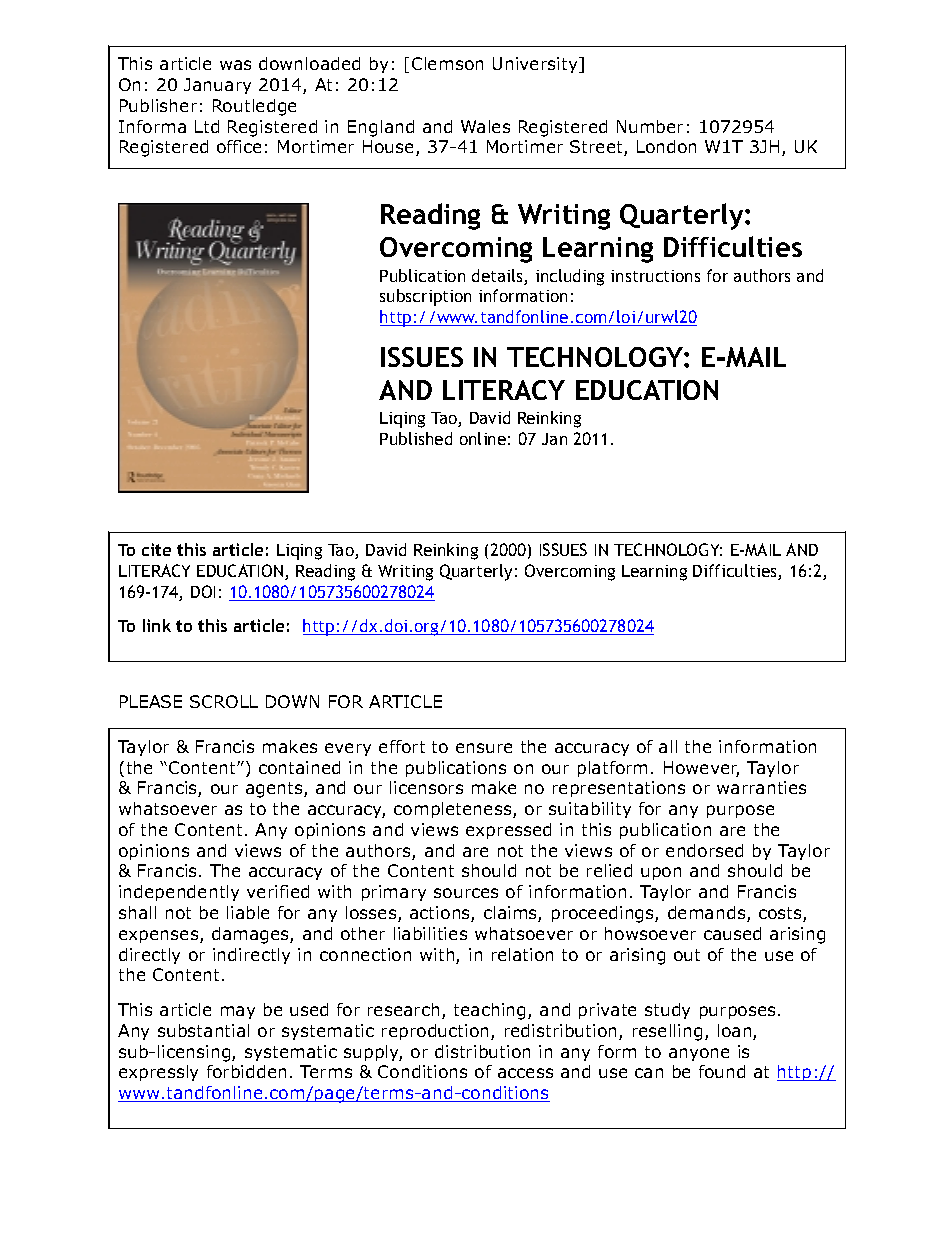 The image size is (952, 1233). I want to click on anyone, so click(699, 1054).
